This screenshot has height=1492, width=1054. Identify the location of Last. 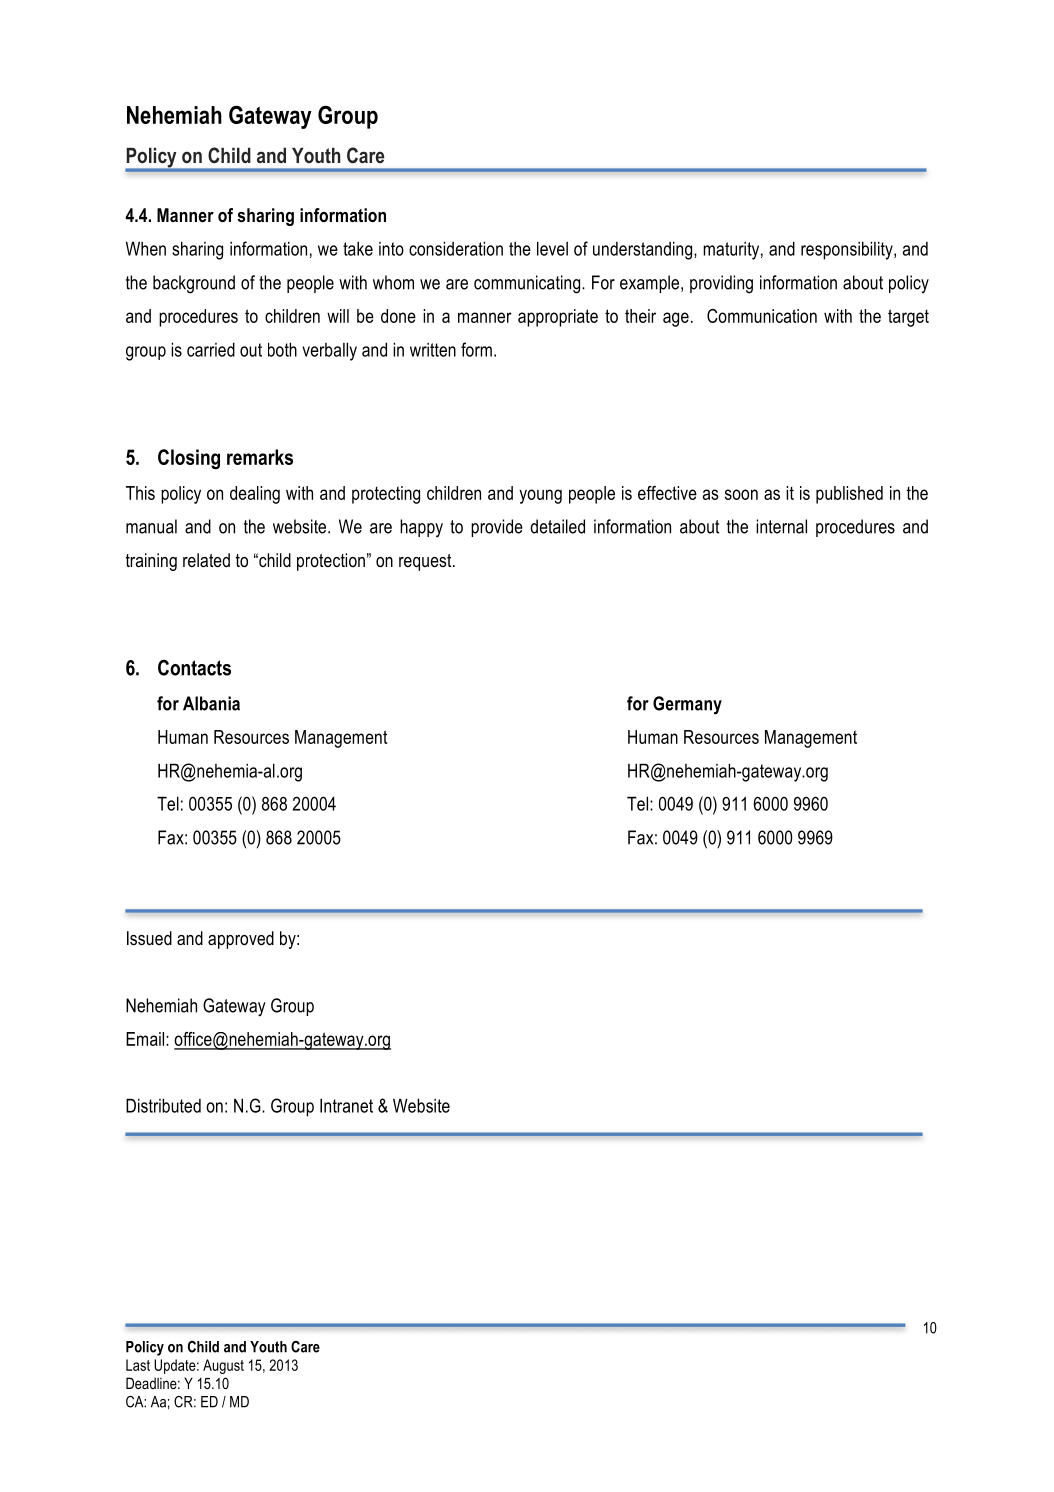
(138, 1365).
